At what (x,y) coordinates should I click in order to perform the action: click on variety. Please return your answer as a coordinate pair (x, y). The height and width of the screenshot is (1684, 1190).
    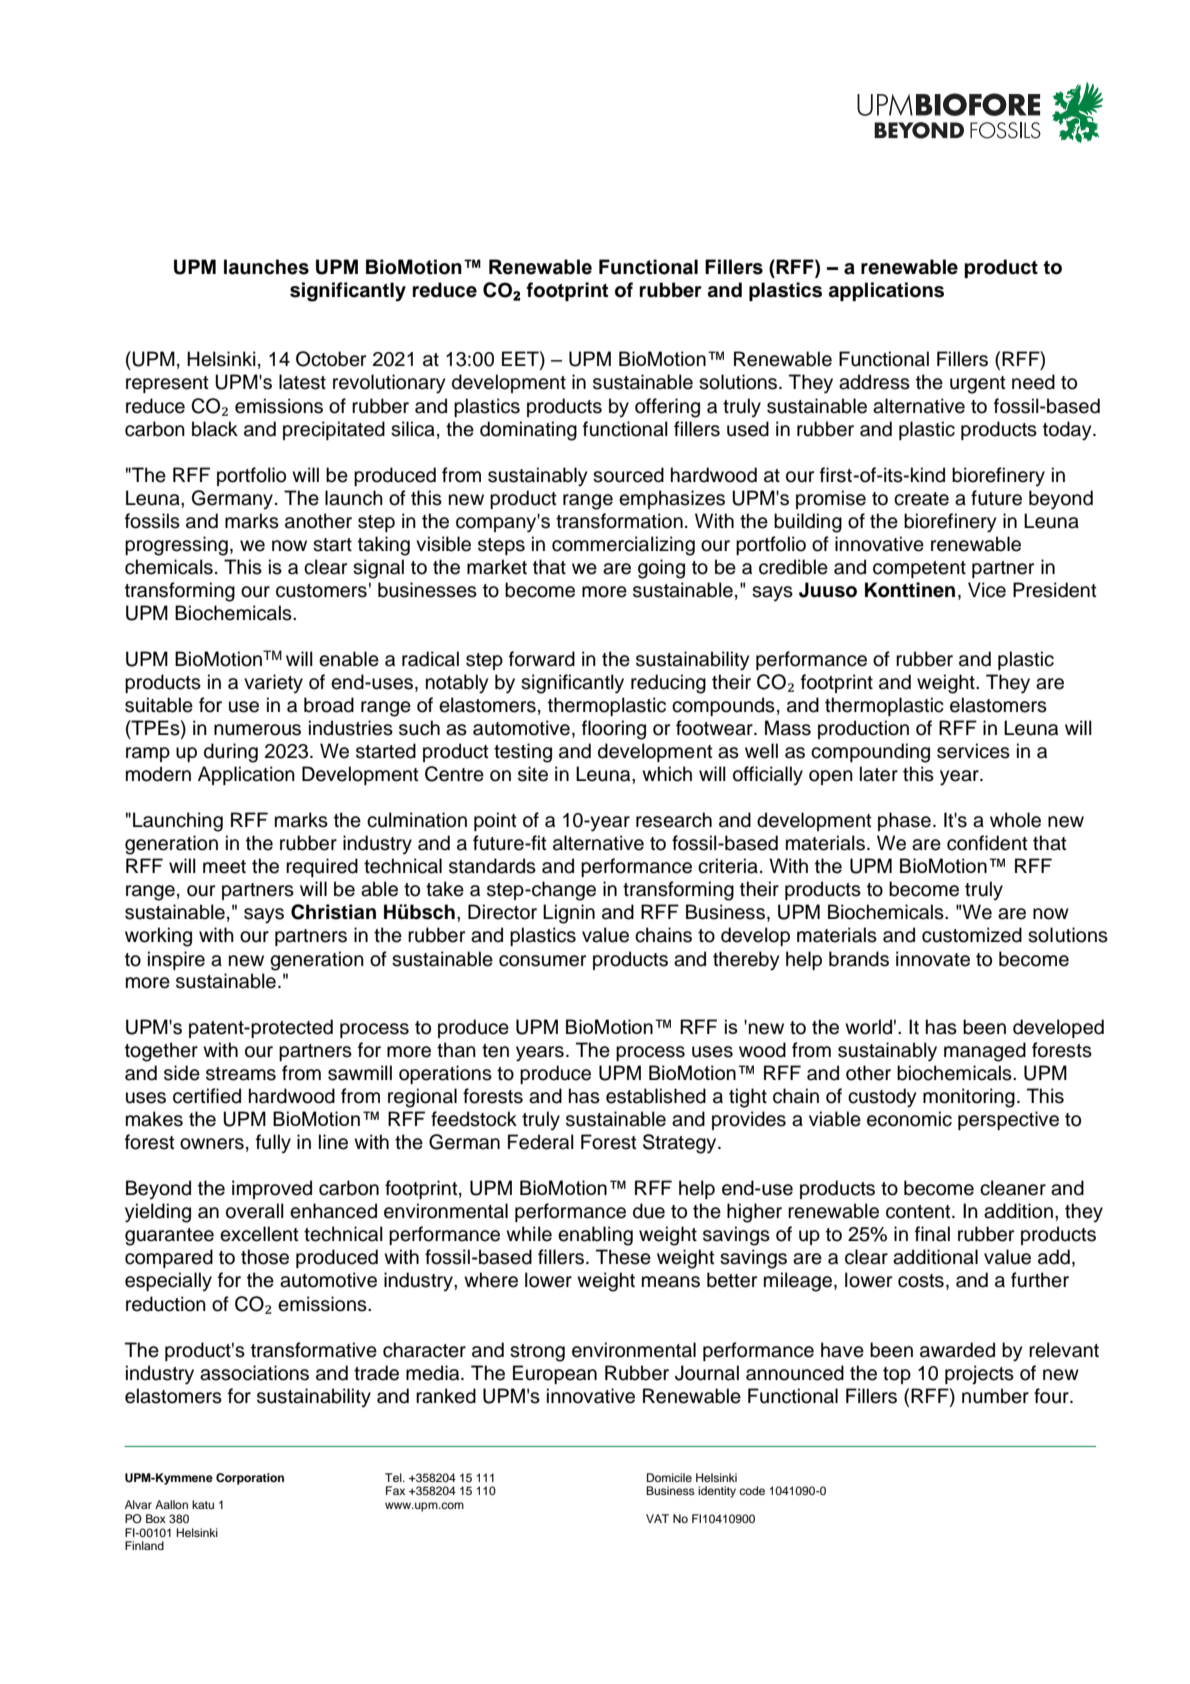
    Looking at the image, I should click on (273, 684).
